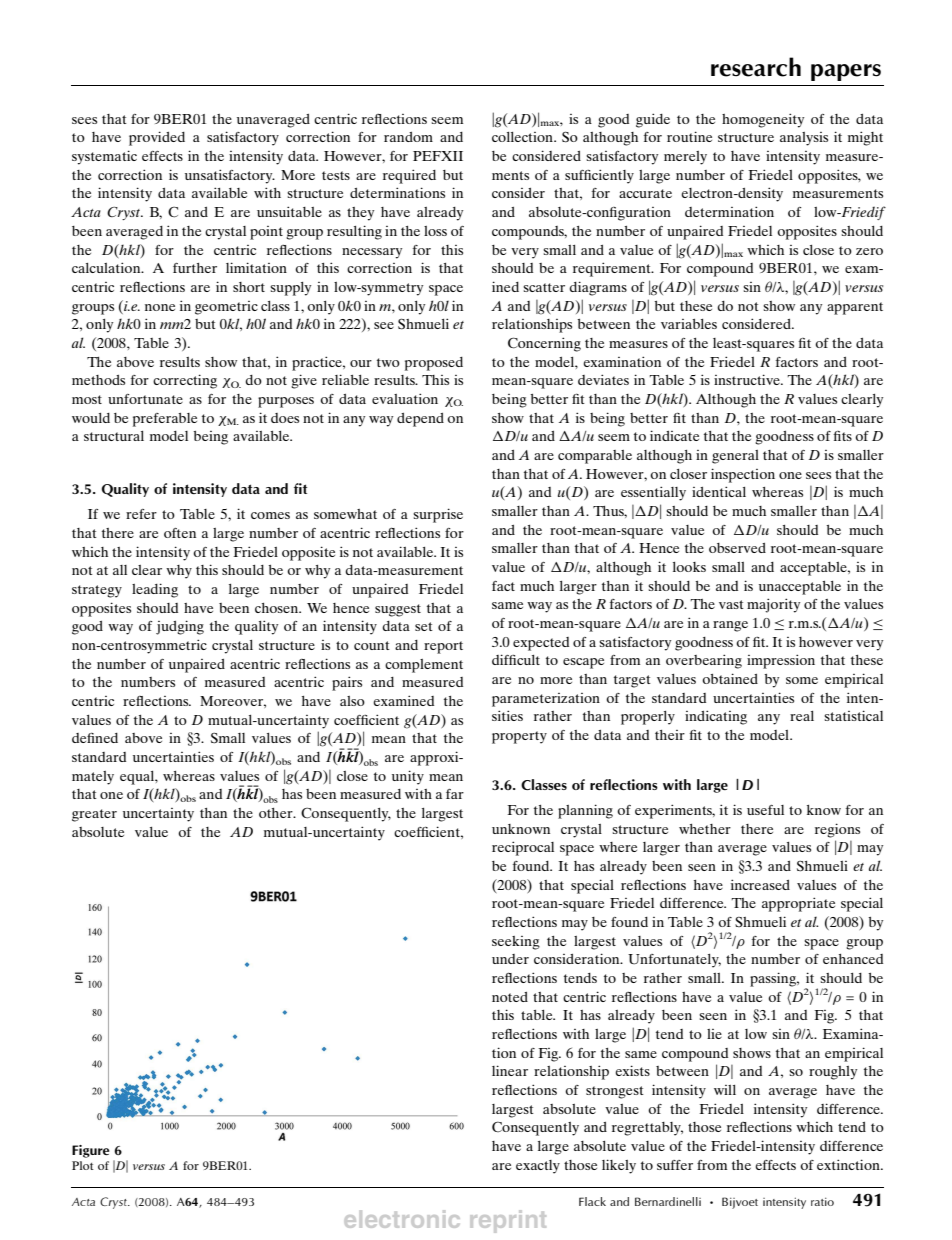  Describe the element at coordinates (408, 137) in the screenshot. I see `random` at that location.
